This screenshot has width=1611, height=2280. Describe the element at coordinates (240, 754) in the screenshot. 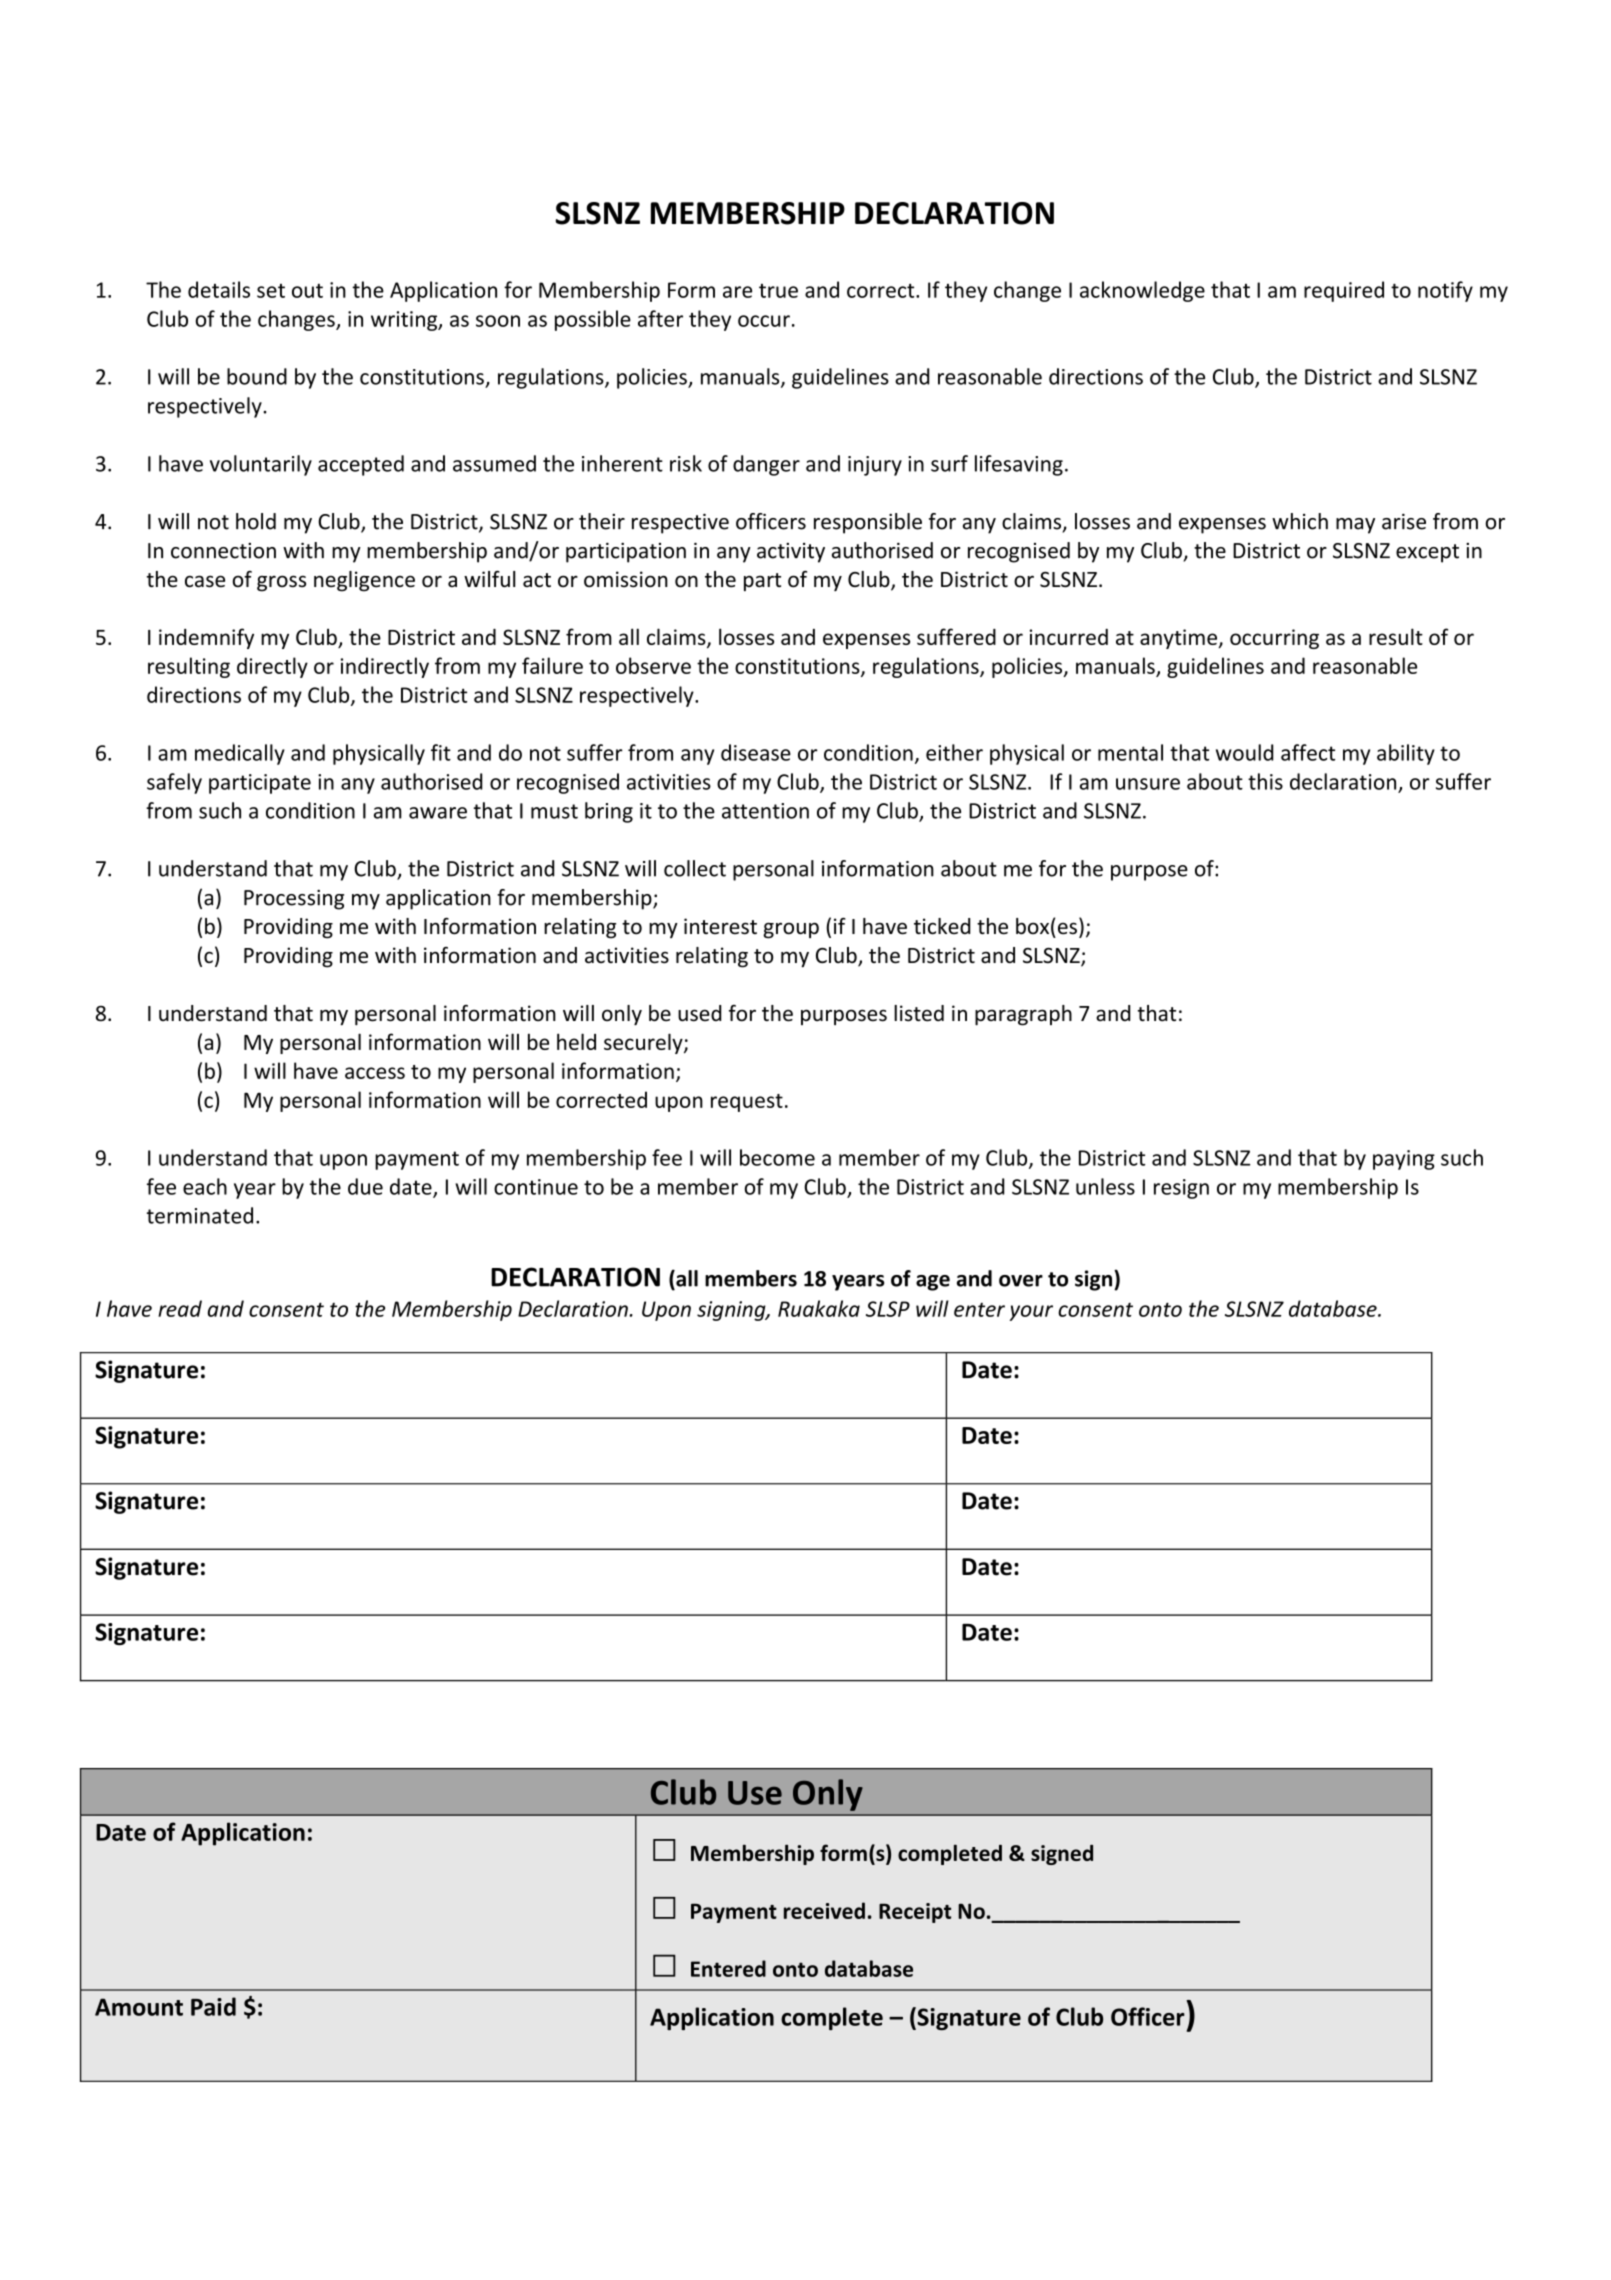

I see `medically` at that location.
